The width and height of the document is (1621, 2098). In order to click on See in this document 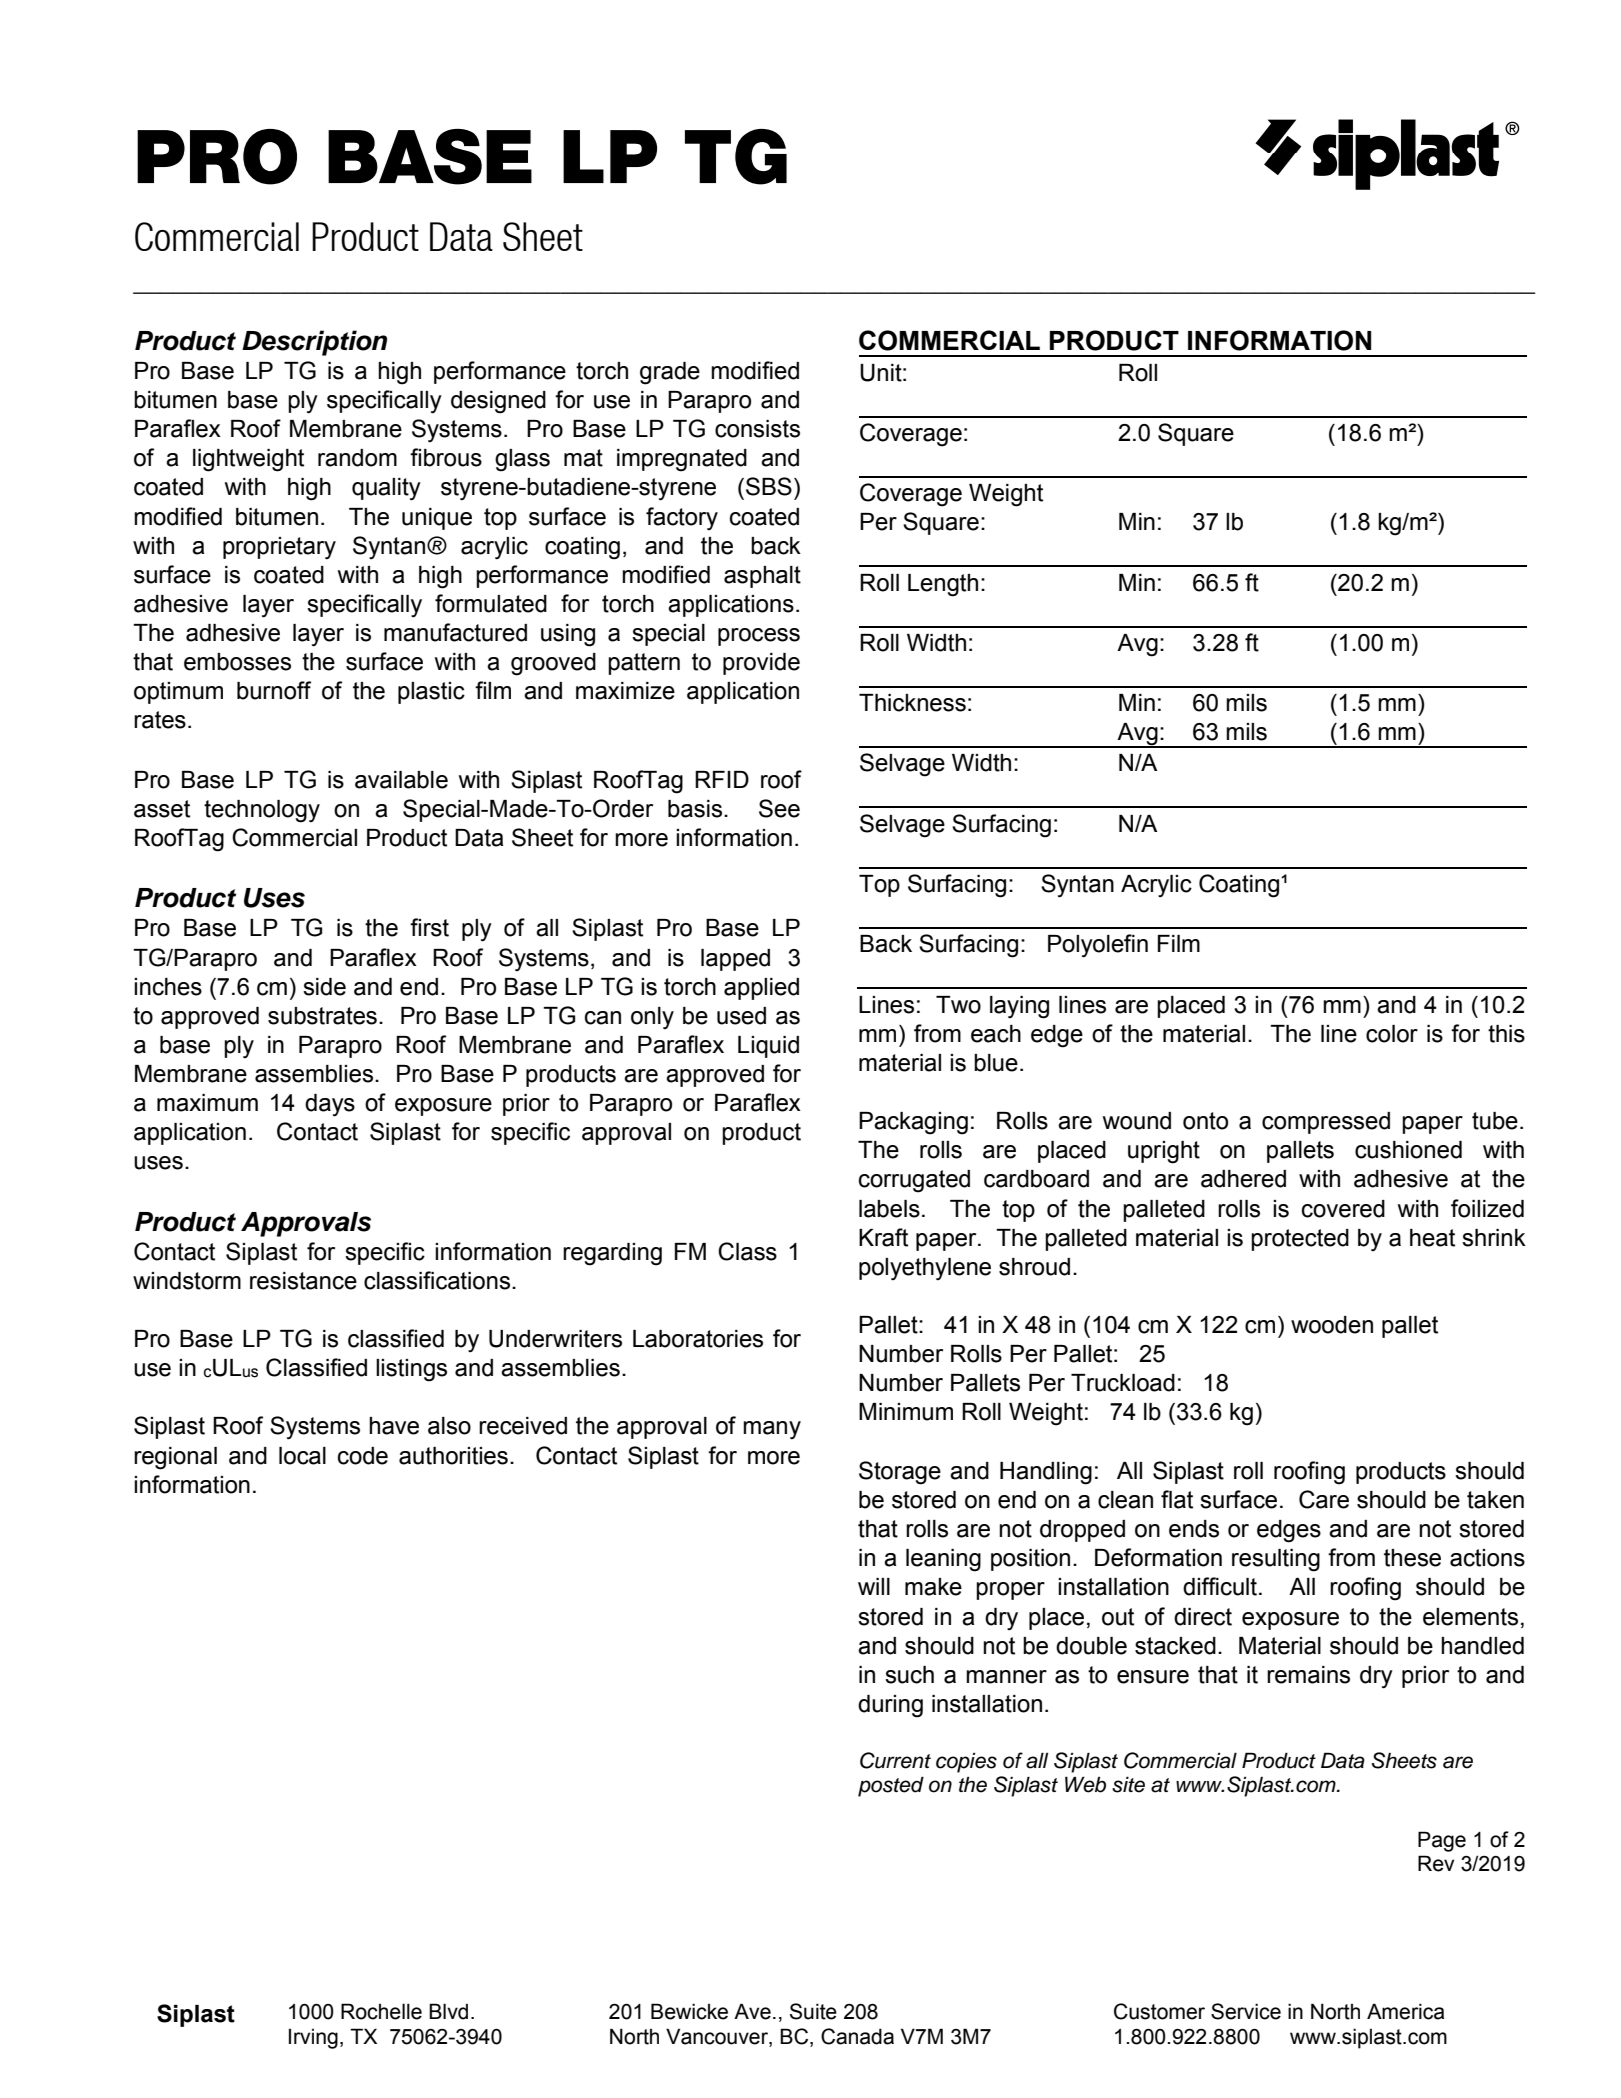, I will do `click(779, 808)`.
